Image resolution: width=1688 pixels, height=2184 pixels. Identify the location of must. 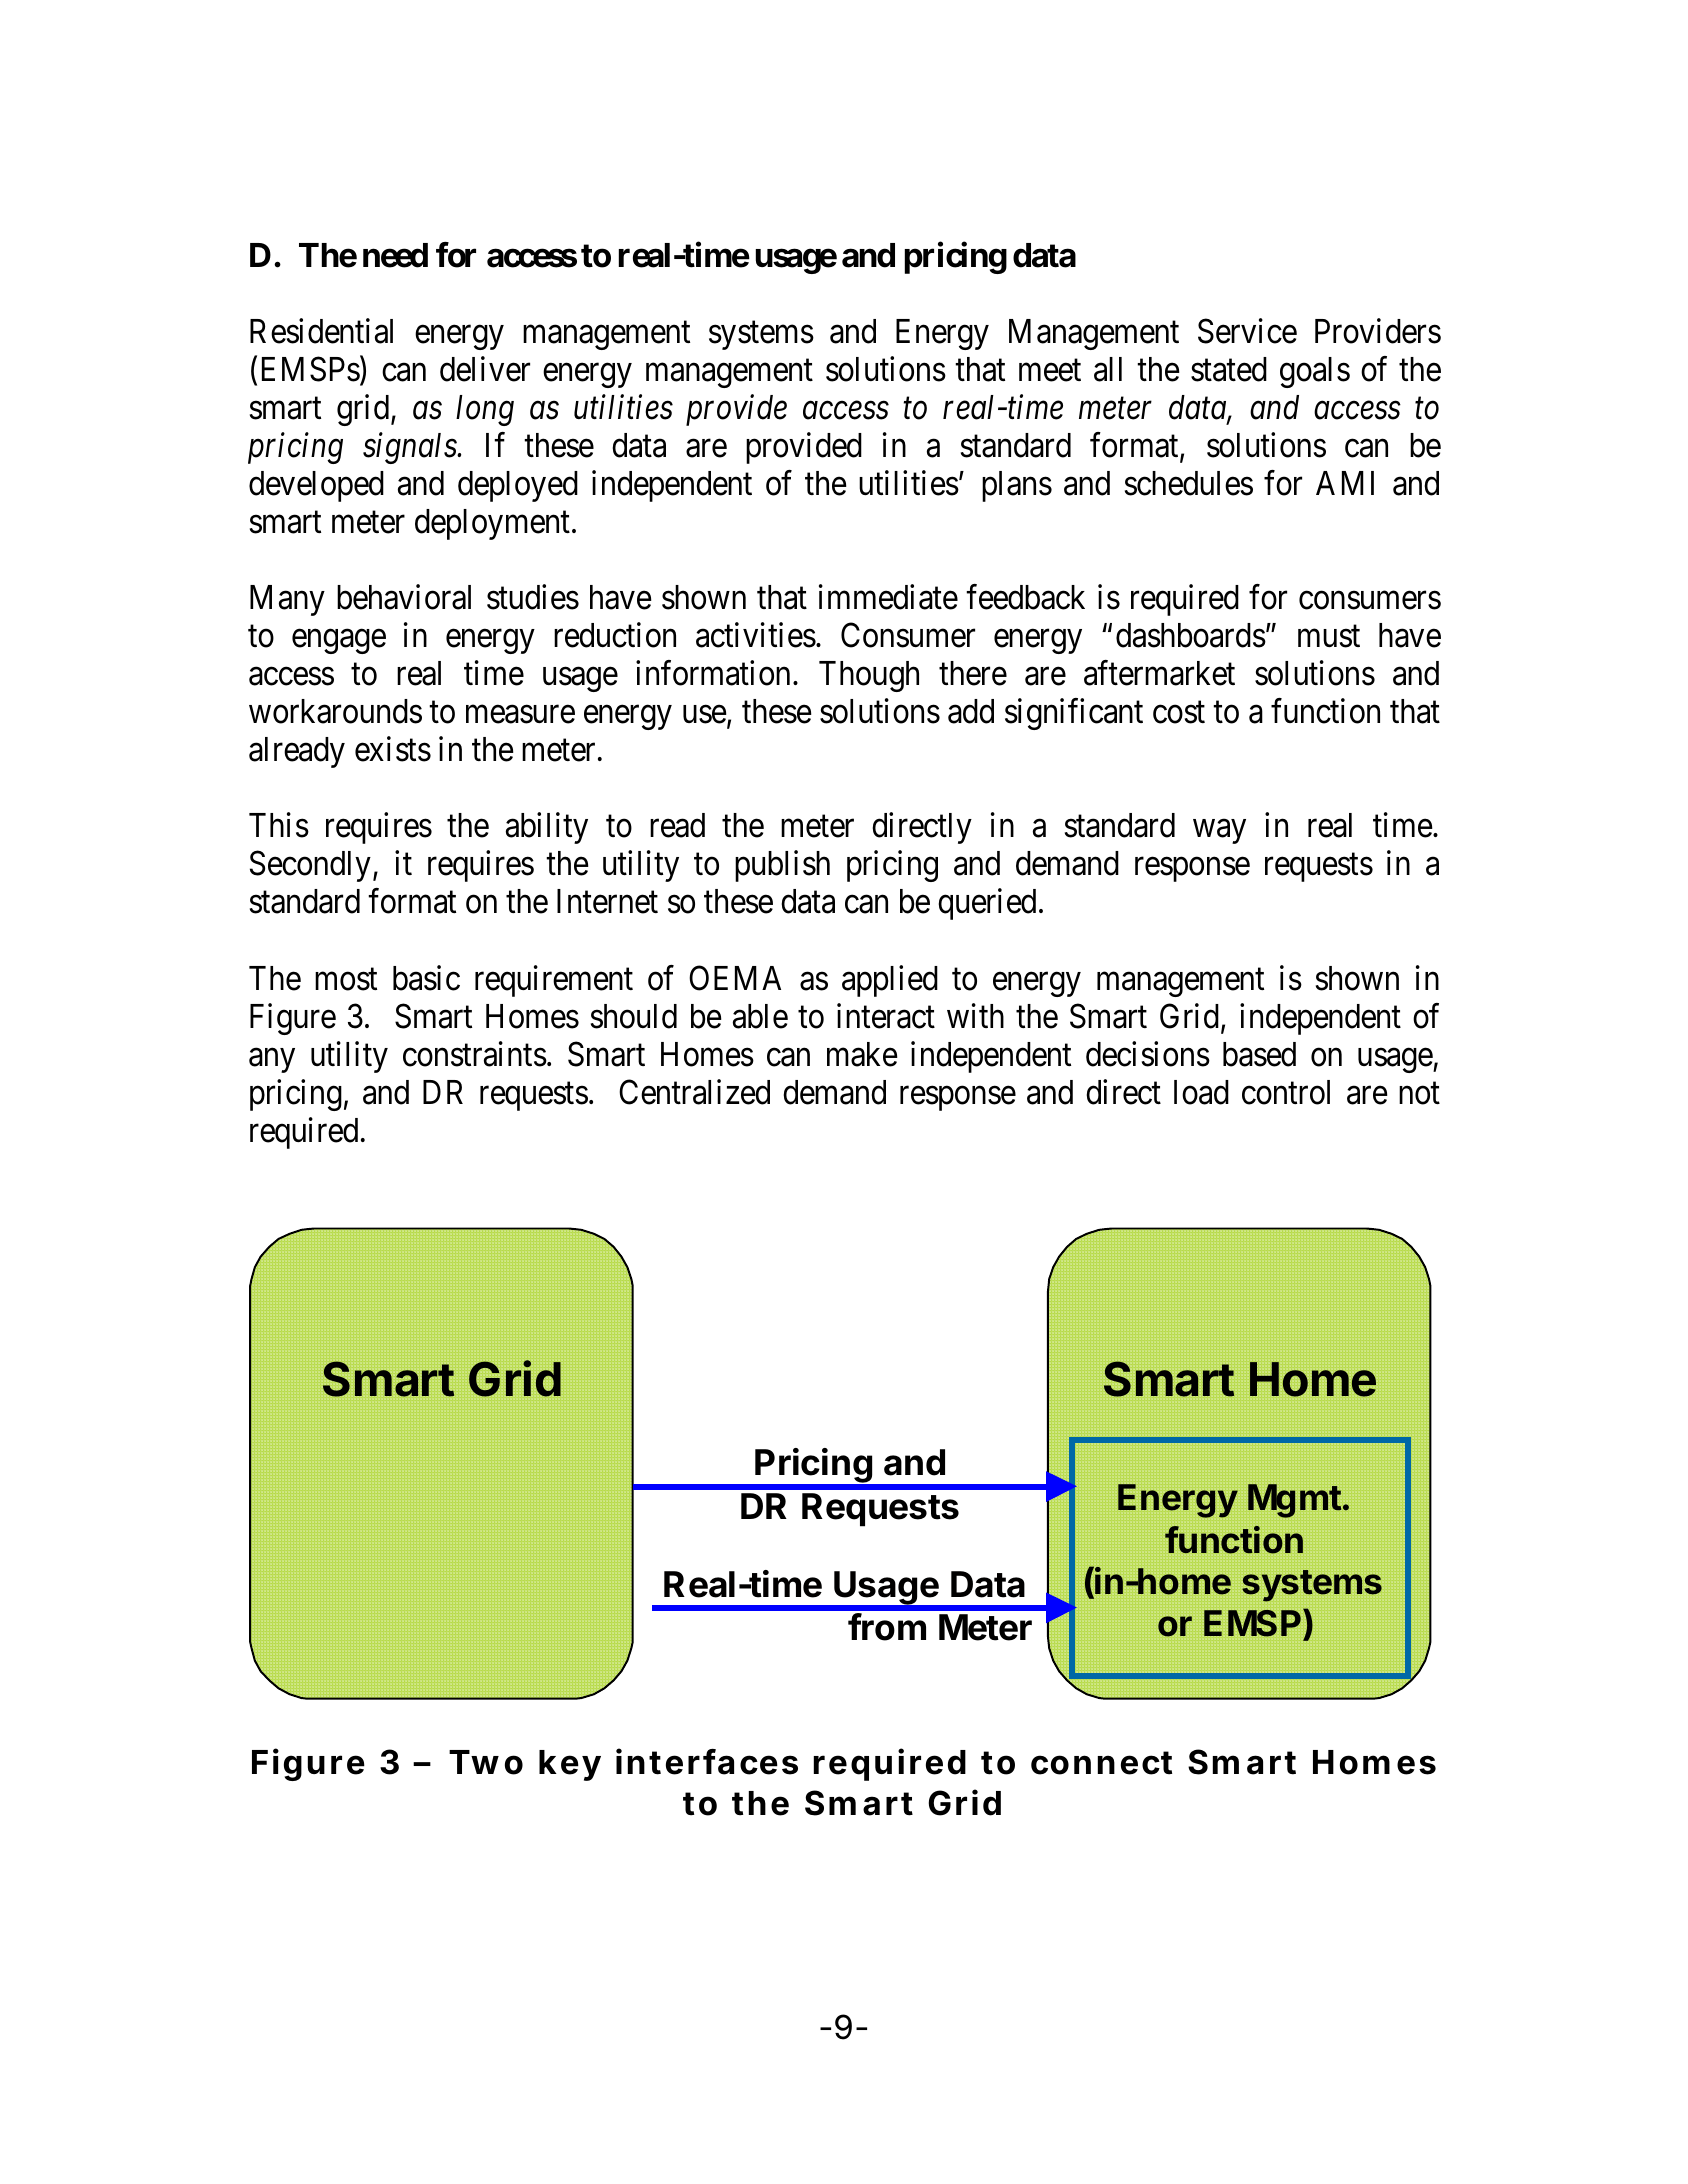
(1329, 637).
